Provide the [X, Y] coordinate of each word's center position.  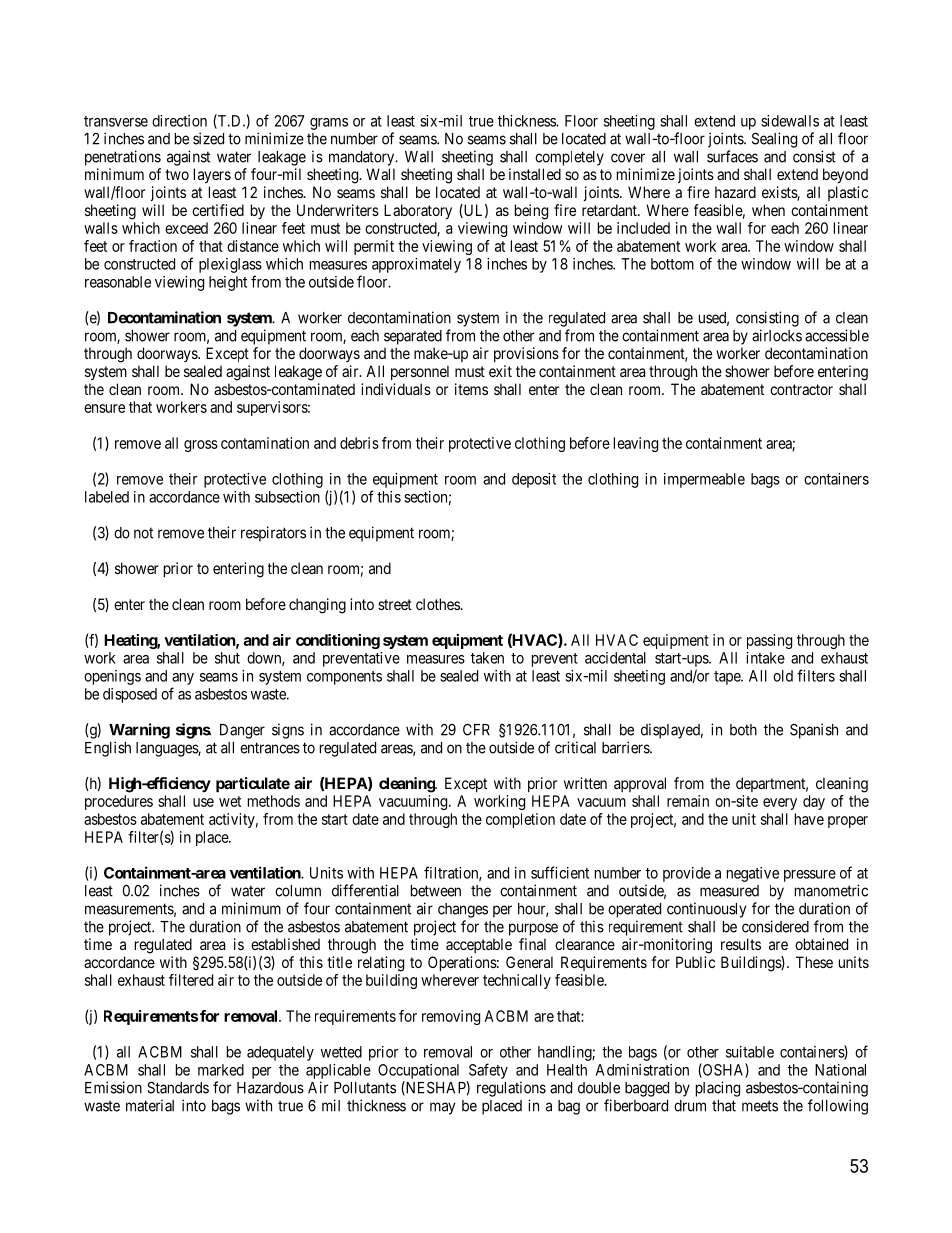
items [471, 389]
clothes [438, 604]
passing [769, 641]
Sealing [774, 140]
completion [520, 820]
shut [227, 658]
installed [535, 174]
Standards [178, 1087]
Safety [488, 1071]
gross [201, 446]
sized [208, 138]
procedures [119, 802]
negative [753, 874]
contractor [801, 389]
